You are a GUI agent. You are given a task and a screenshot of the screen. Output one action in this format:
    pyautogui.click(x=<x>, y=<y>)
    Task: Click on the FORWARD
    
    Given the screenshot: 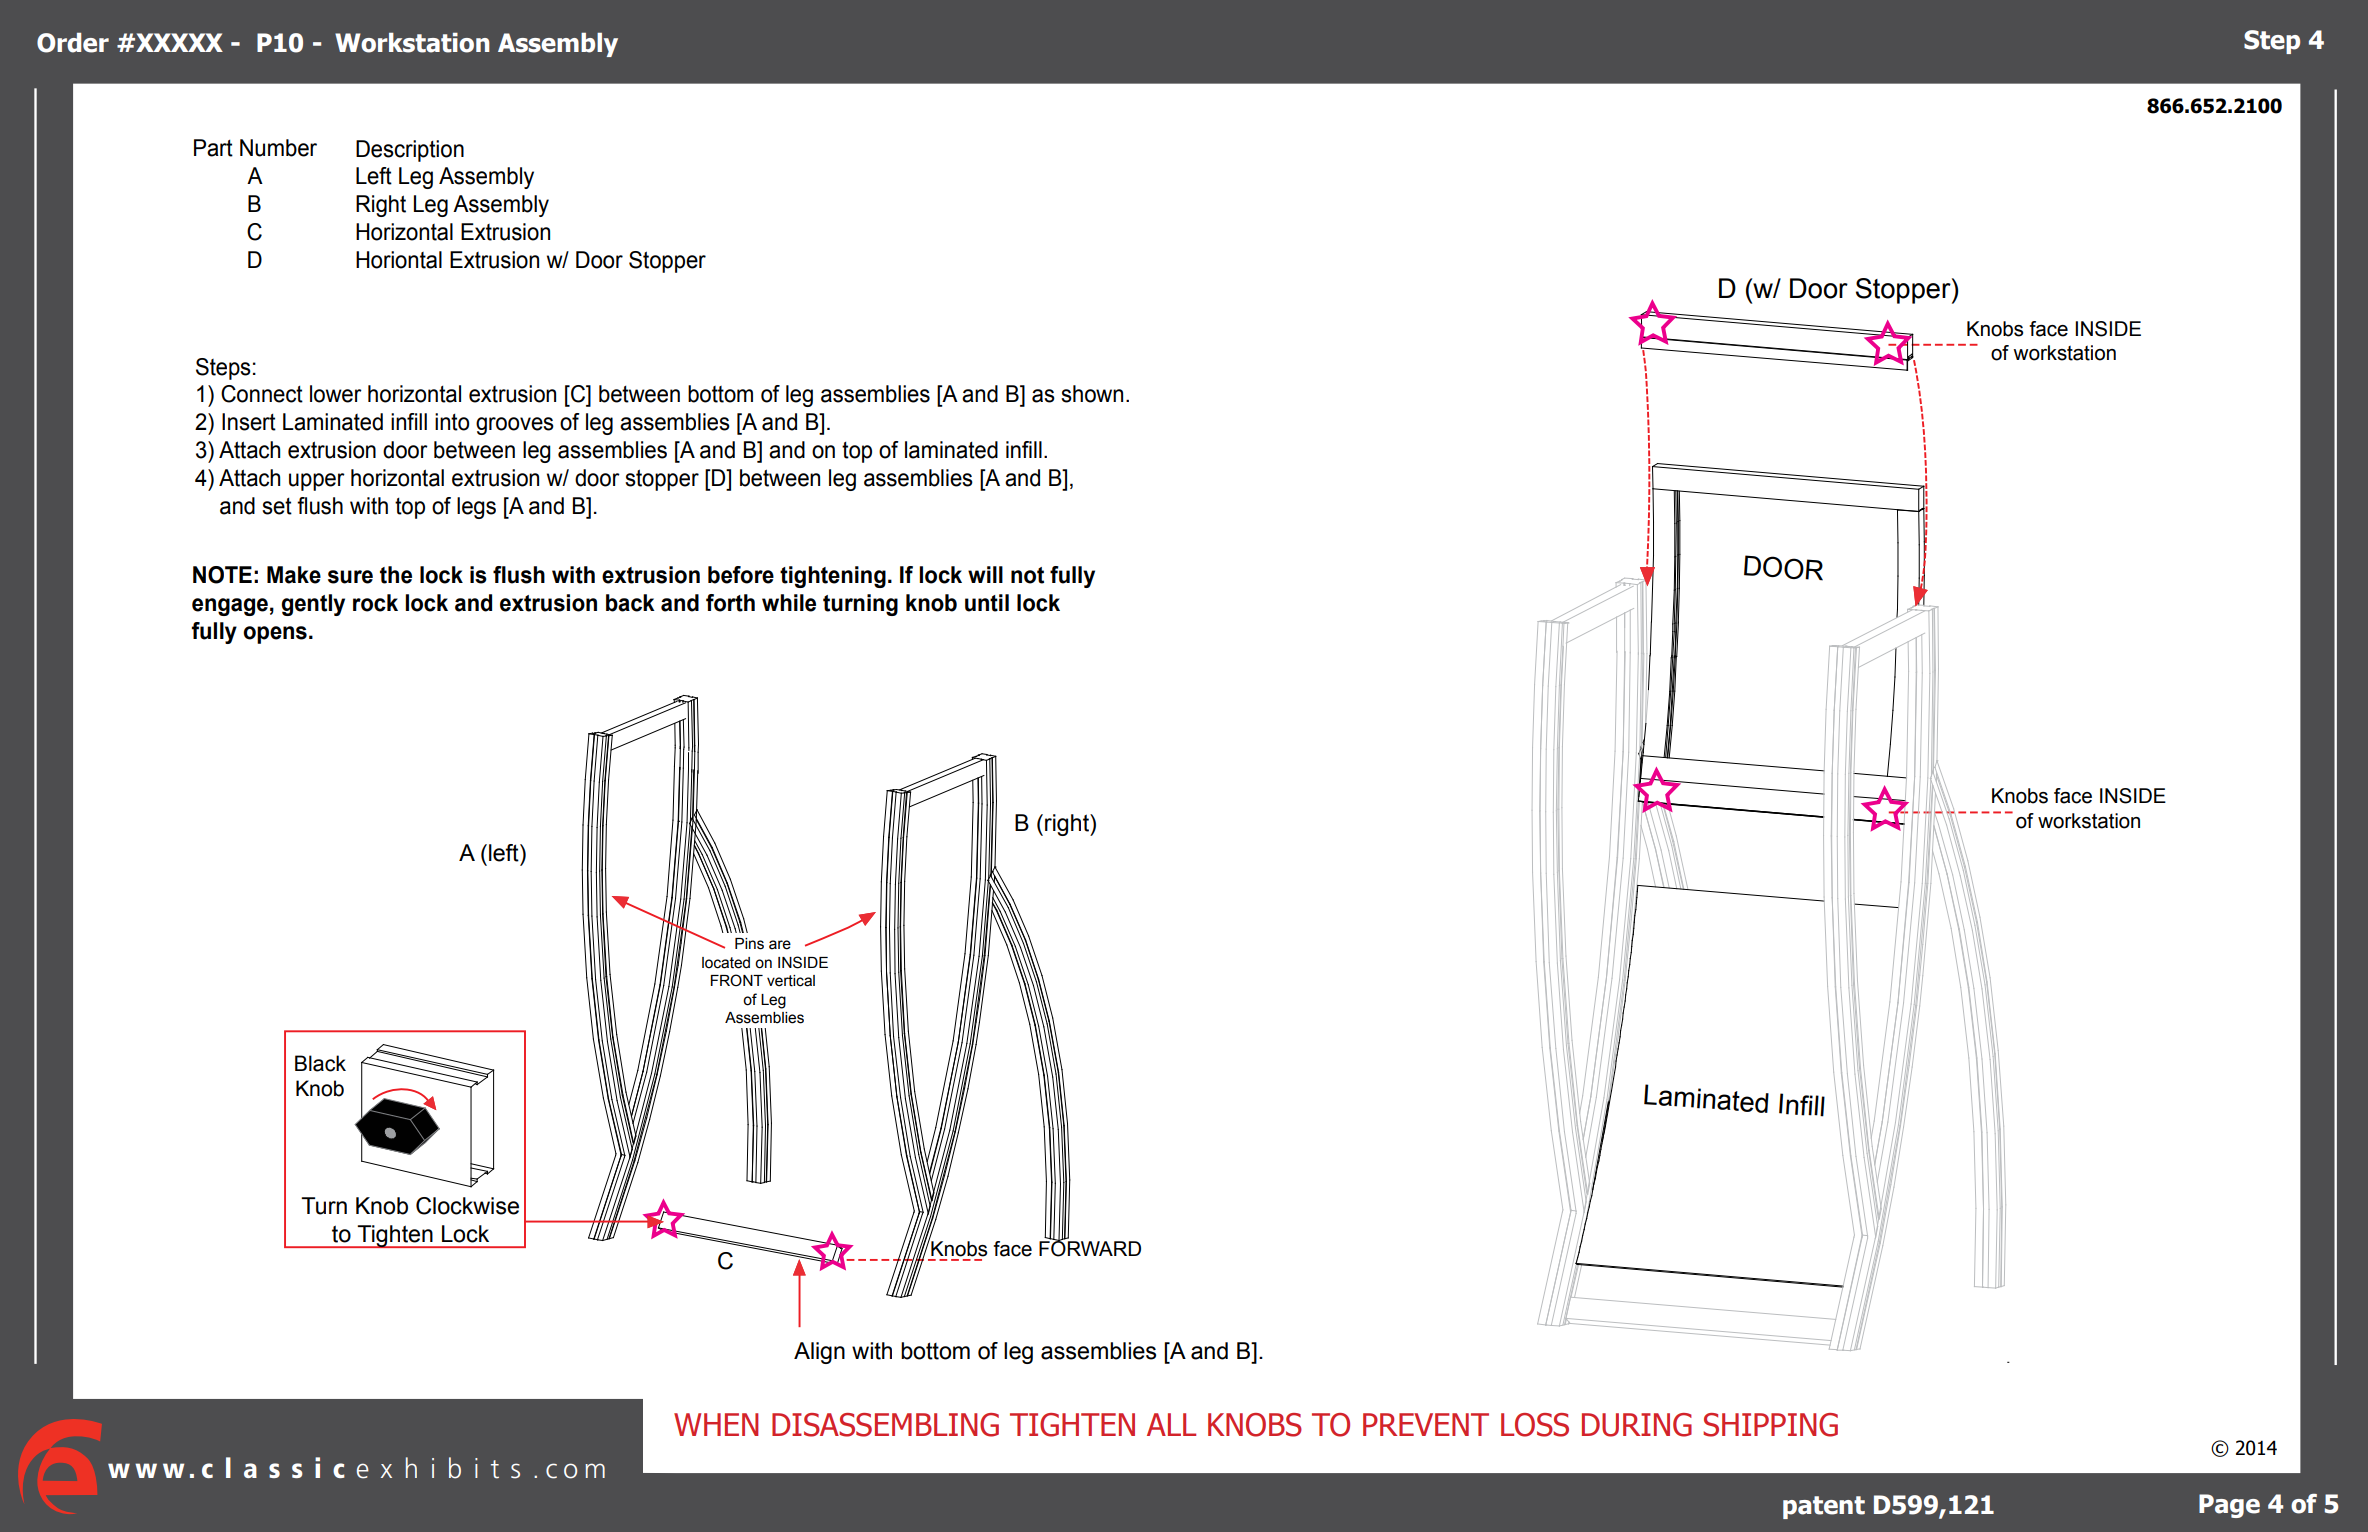 What is the action you would take?
    pyautogui.click(x=1090, y=1248)
